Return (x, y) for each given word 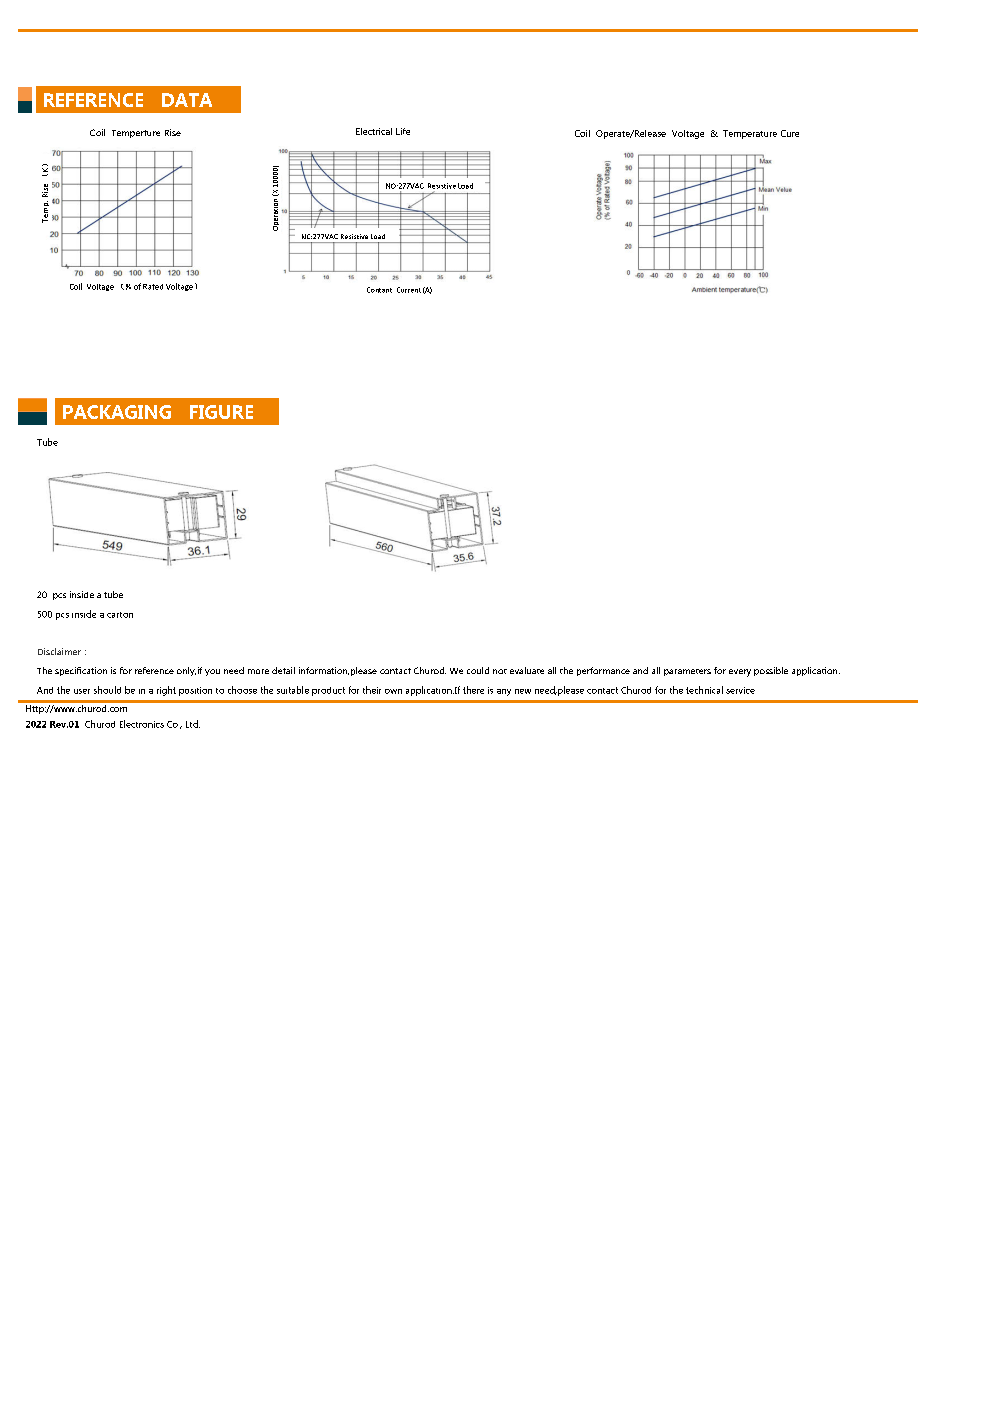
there (473, 690)
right (166, 691)
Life (403, 131)
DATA (187, 100)
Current (409, 290)
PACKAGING (117, 412)
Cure (790, 133)
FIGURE (221, 412)
